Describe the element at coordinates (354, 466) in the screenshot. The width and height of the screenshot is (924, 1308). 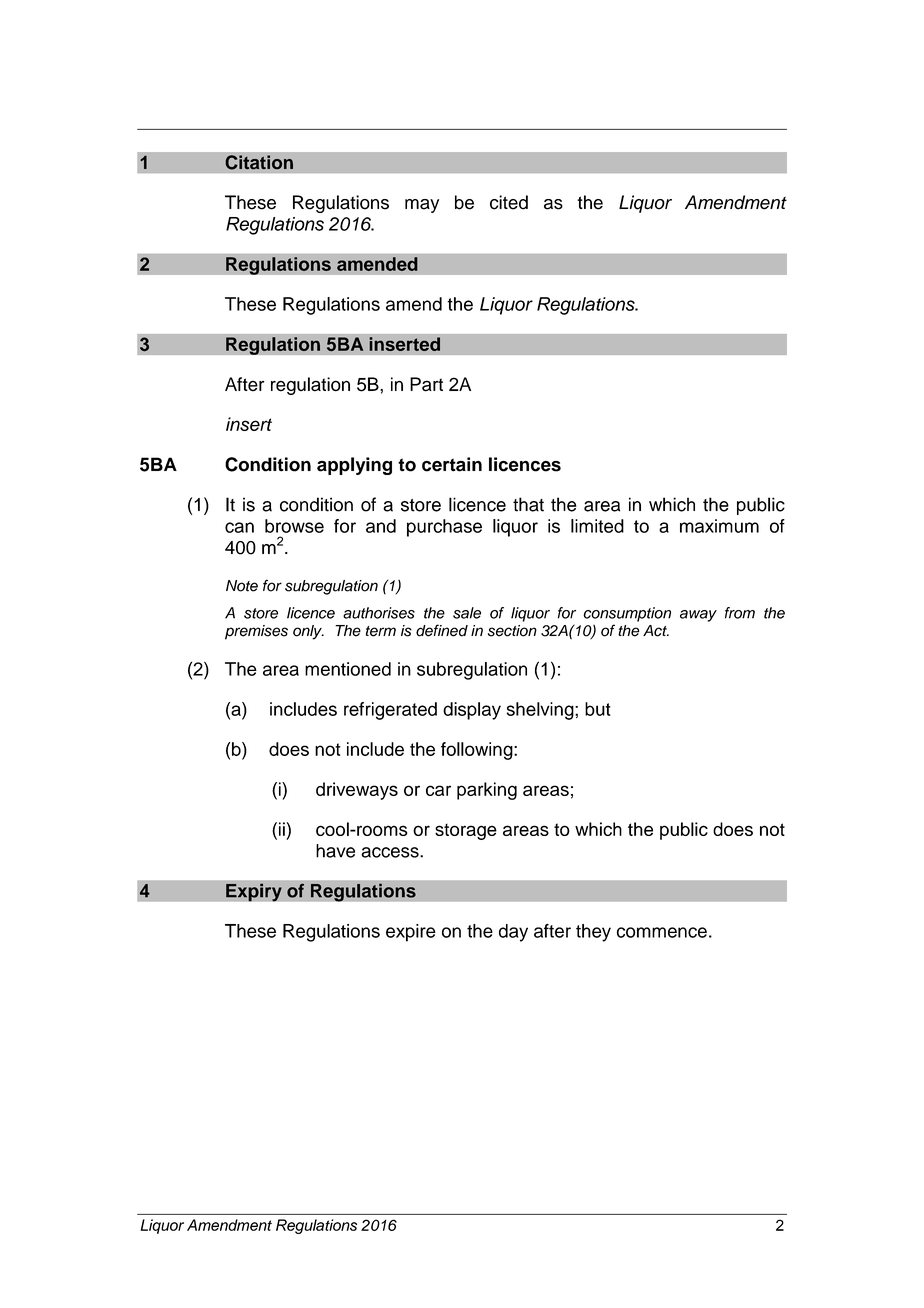
I see `applying` at that location.
